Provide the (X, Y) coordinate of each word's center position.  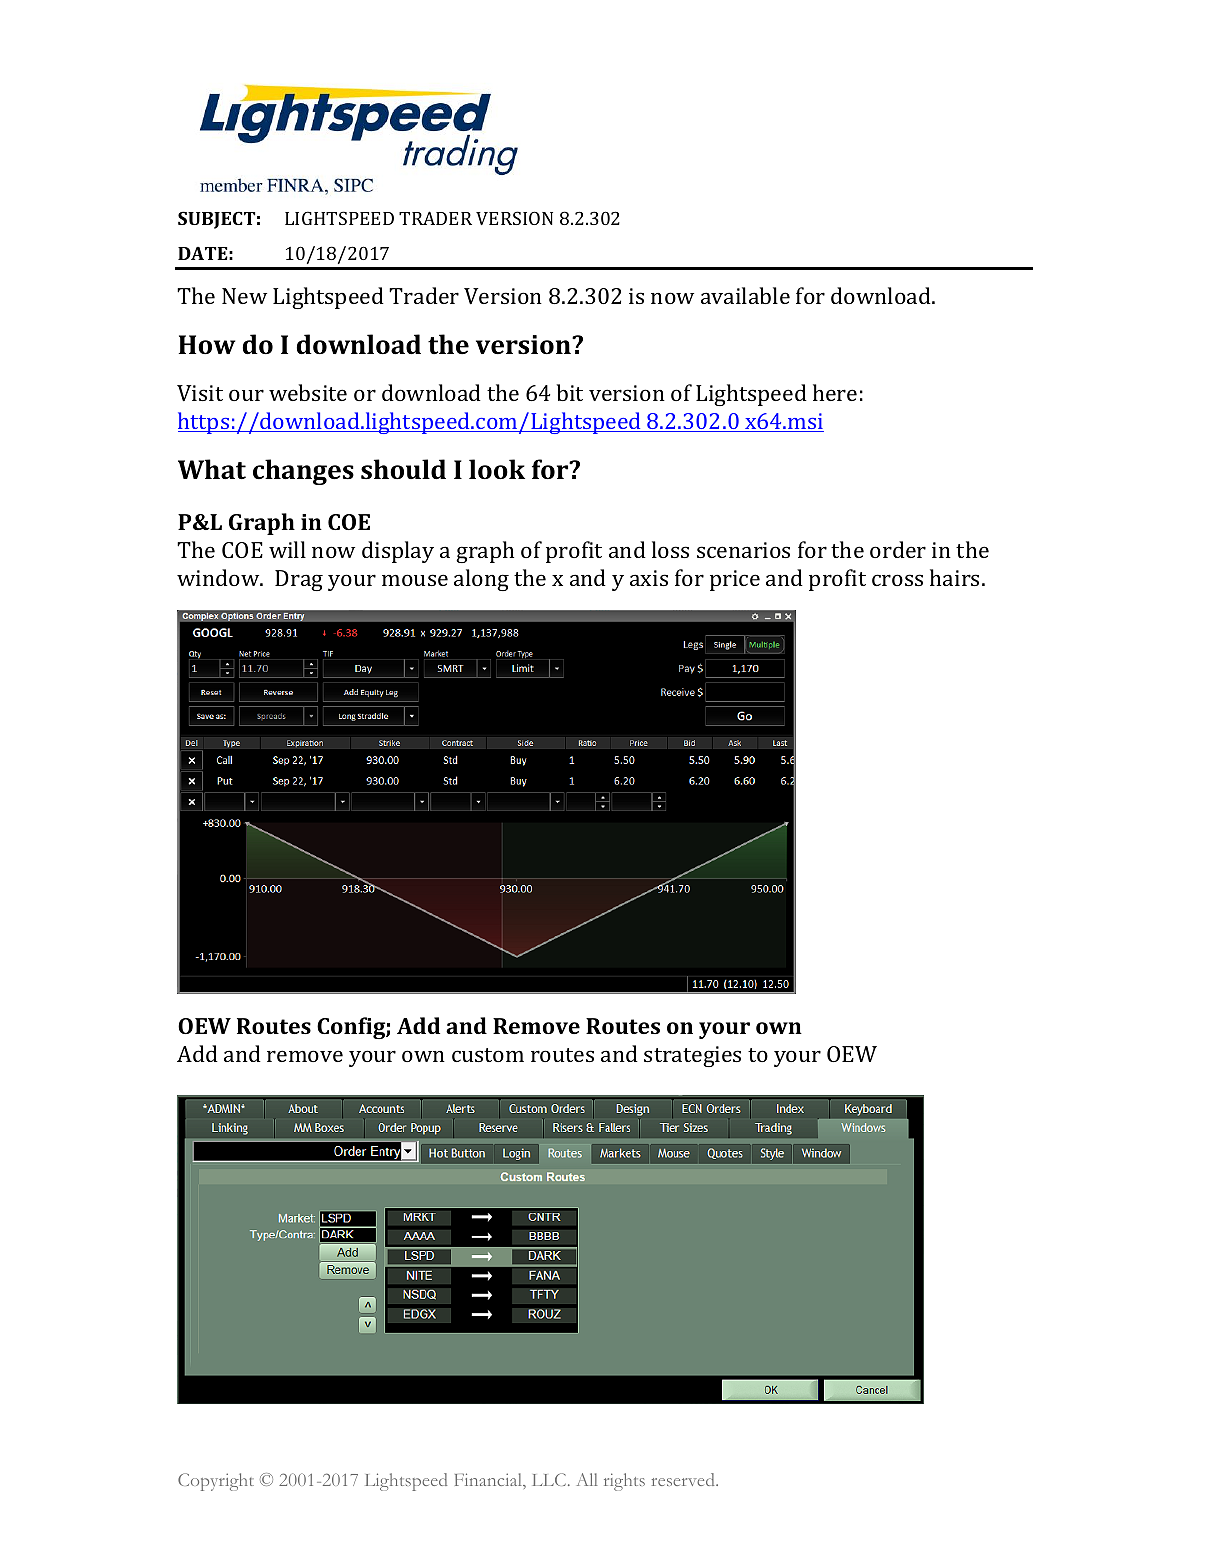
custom (488, 1055)
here (835, 392)
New (244, 296)
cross (897, 580)
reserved (684, 1479)
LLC (549, 1479)
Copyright (216, 1482)
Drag (299, 580)
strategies (692, 1056)
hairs (954, 577)
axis (649, 578)
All (587, 1479)
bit (569, 392)
